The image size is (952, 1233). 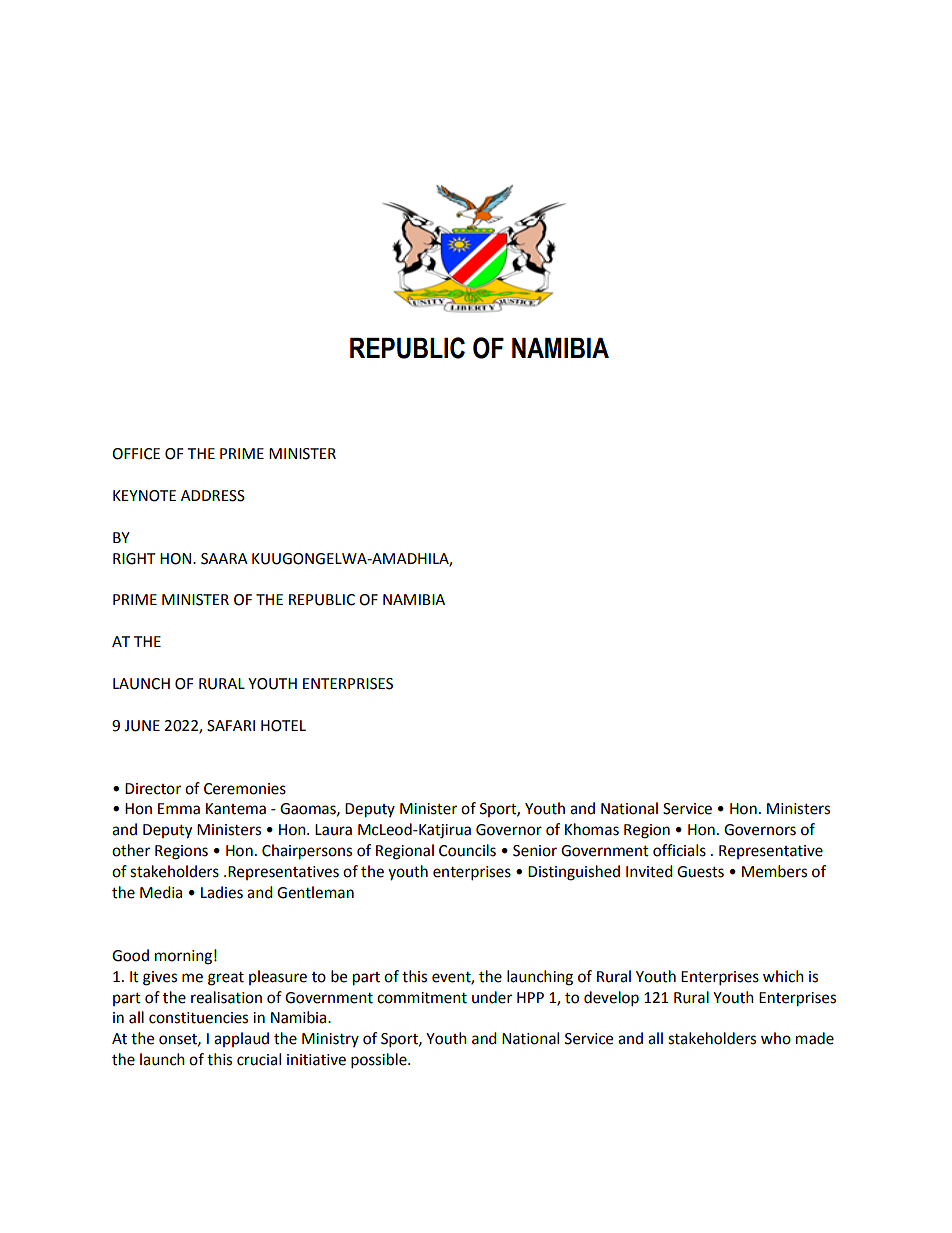 What do you see at coordinates (231, 726) in the document?
I see `SAFARI` at bounding box center [231, 726].
